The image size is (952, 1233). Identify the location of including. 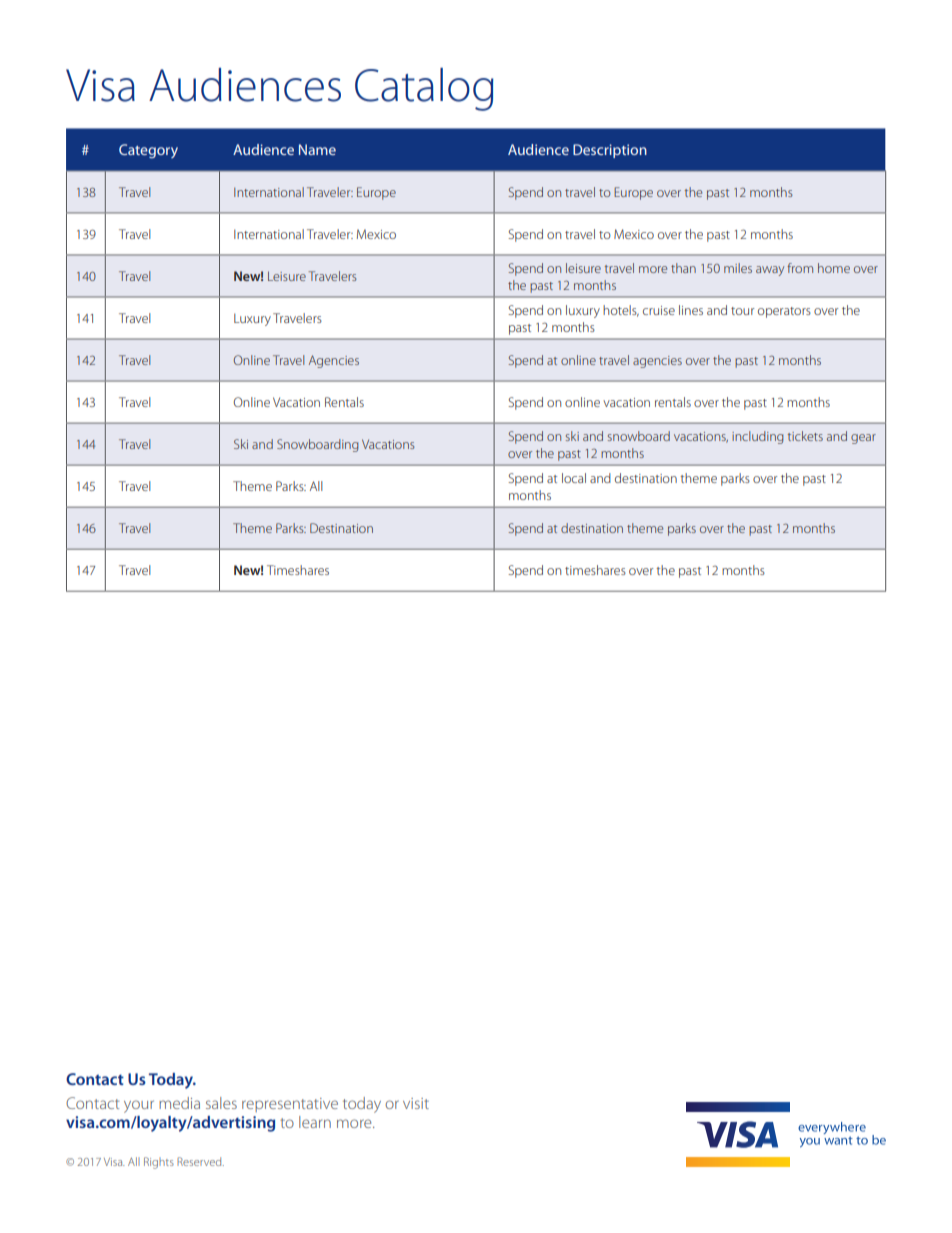
(758, 437).
